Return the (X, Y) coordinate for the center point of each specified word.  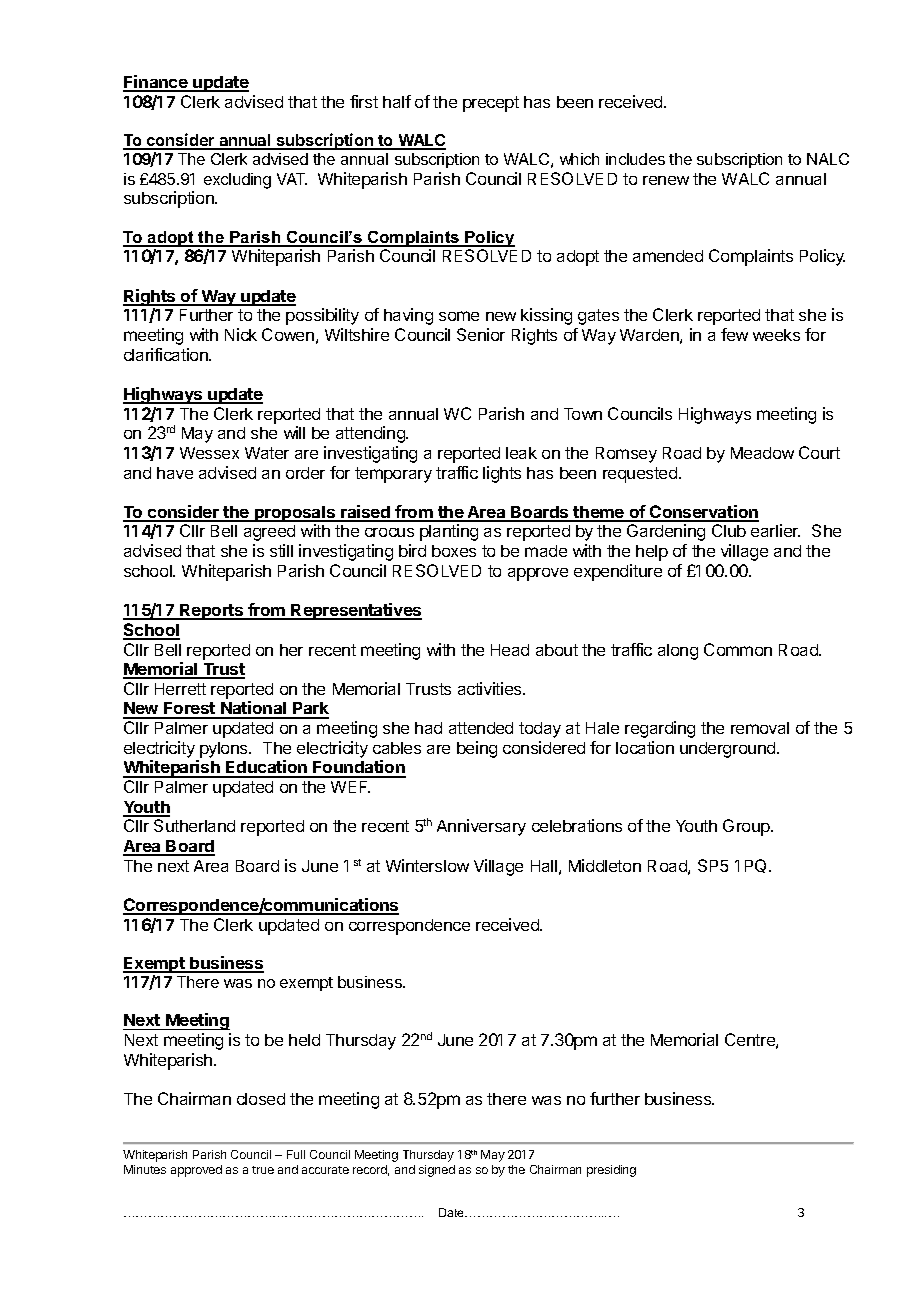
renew (666, 180)
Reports (211, 612)
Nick (241, 334)
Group (747, 827)
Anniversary (481, 827)
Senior (481, 334)
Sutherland (194, 825)
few (734, 334)
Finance (156, 83)
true (263, 1170)
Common (738, 649)
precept (491, 104)
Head (510, 650)
